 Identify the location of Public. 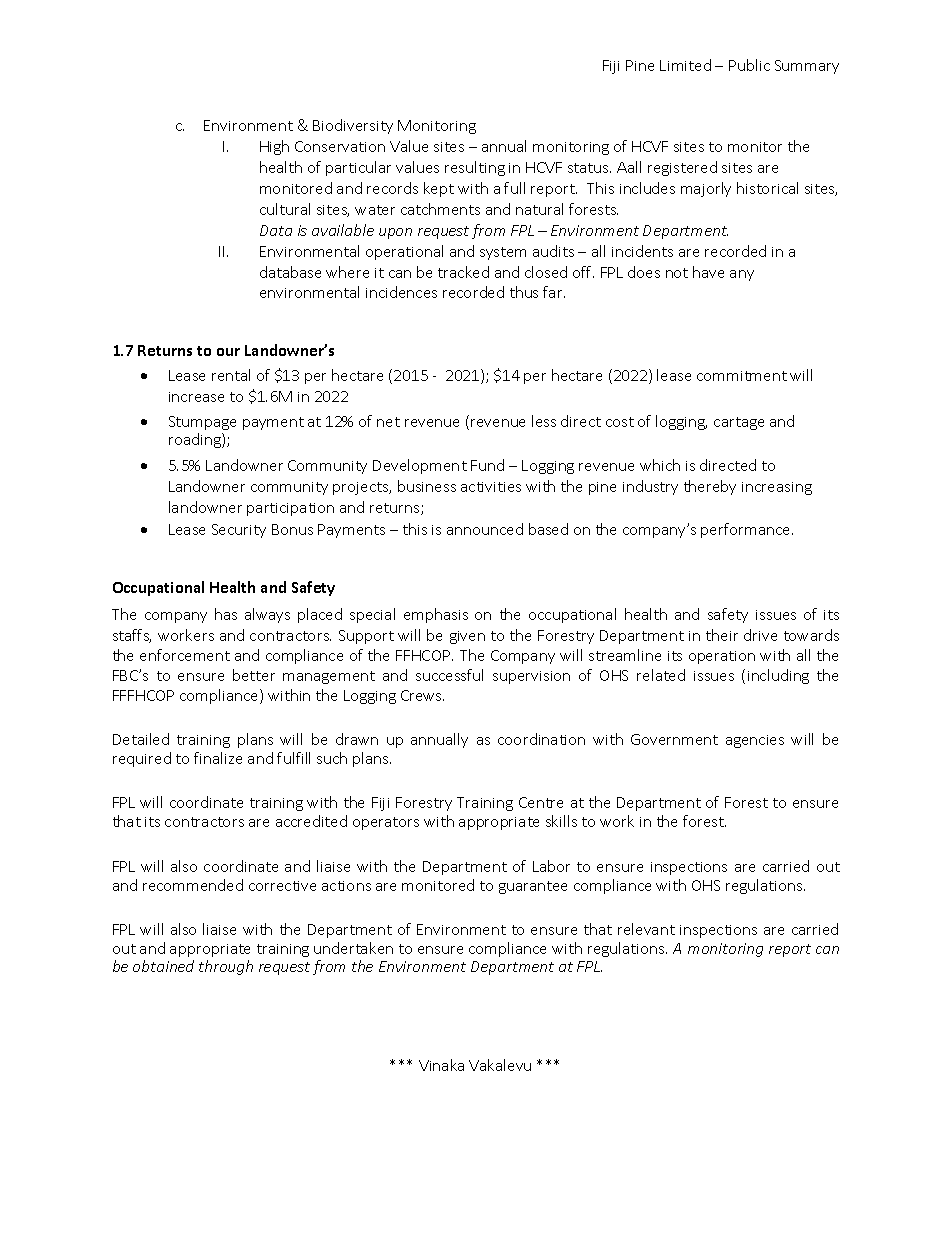
(749, 65).
